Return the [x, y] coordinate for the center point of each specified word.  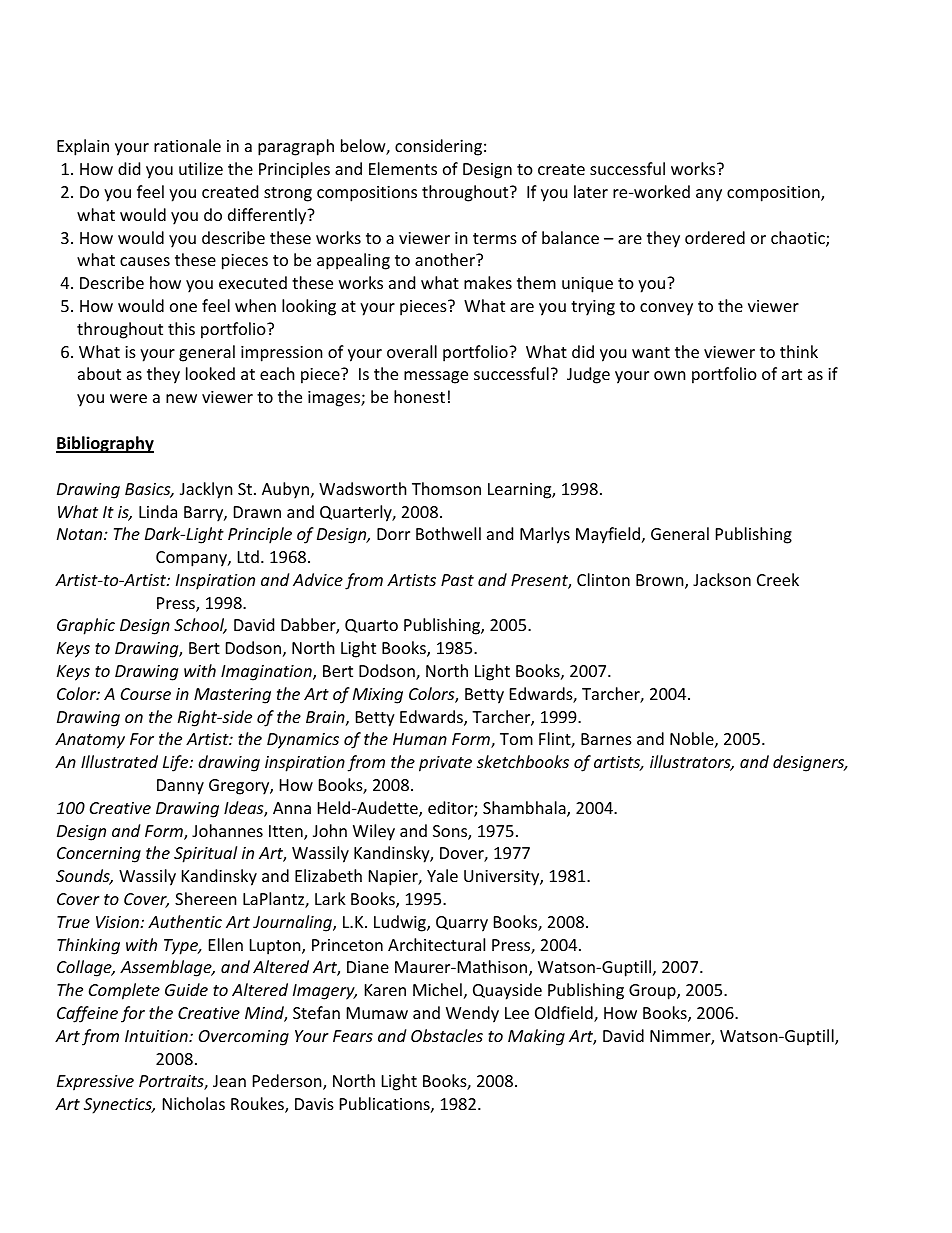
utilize [201, 168]
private [445, 764]
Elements [403, 168]
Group [653, 992]
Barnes [606, 739]
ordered [715, 237]
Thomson [446, 488]
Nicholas [194, 1103]
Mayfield [608, 535]
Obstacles [447, 1035]
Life [177, 763]
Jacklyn [206, 490]
